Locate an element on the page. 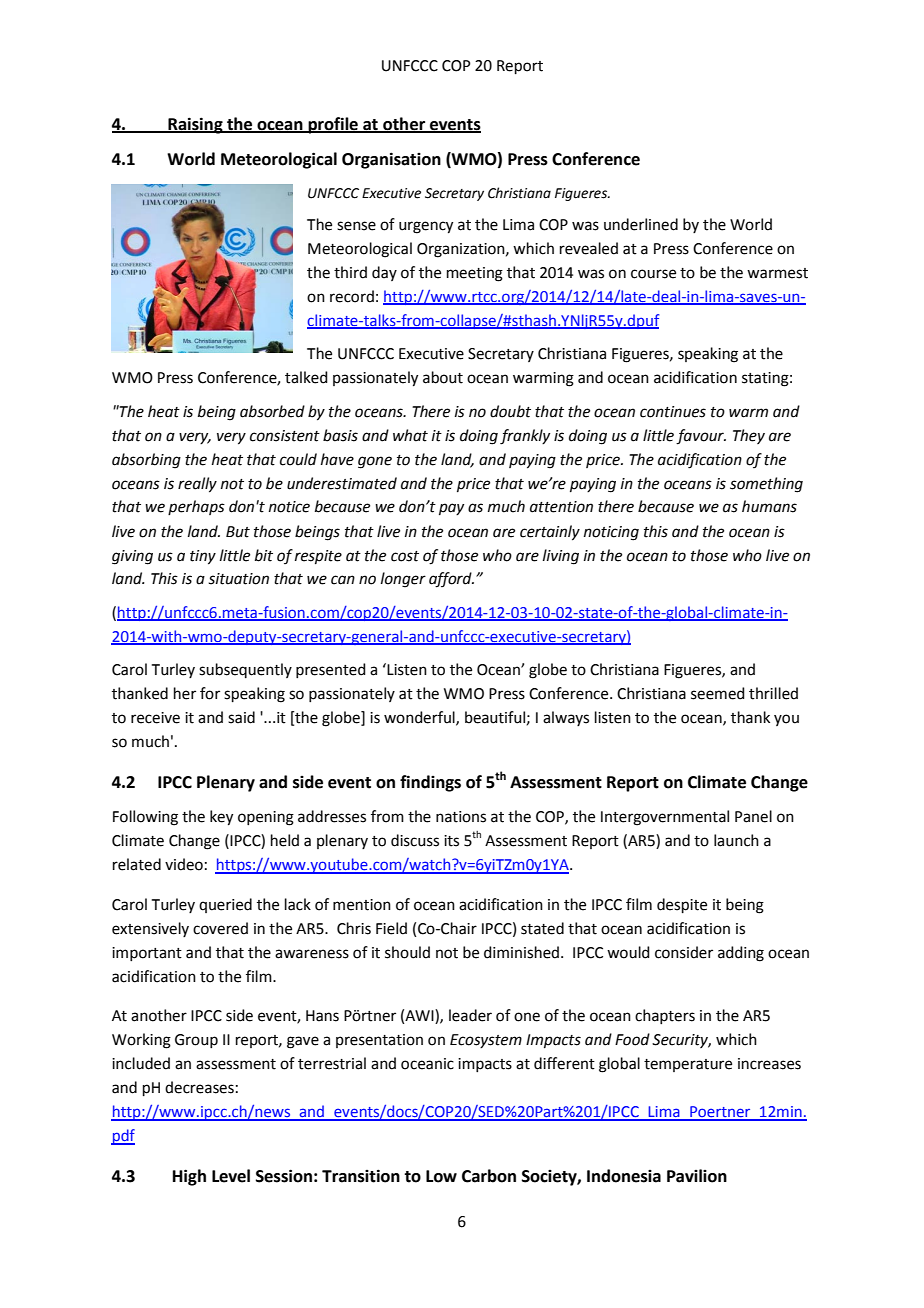 The image size is (924, 1308). Carbon is located at coordinates (489, 1176).
